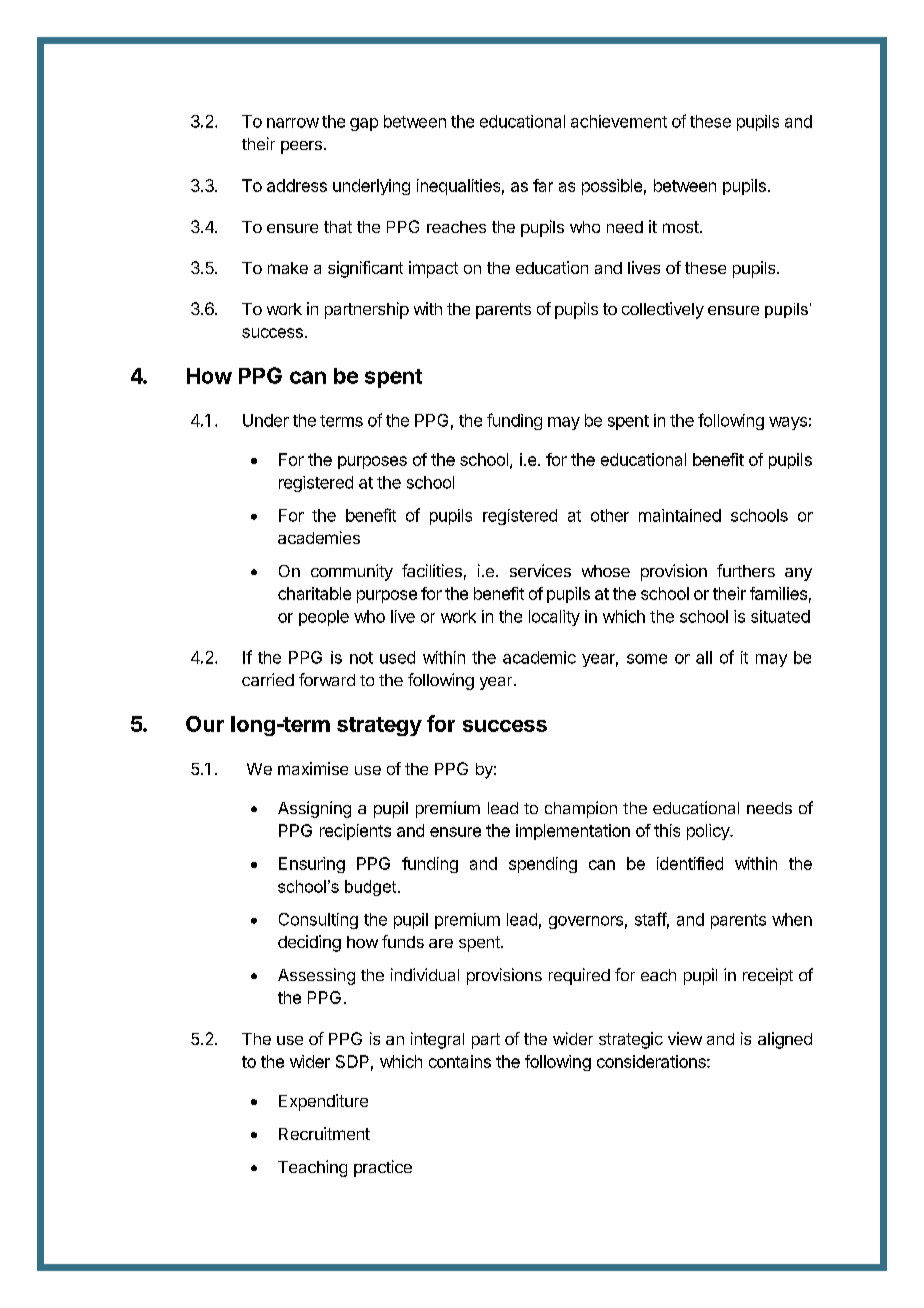  I want to click on Recruitment, so click(324, 1133).
